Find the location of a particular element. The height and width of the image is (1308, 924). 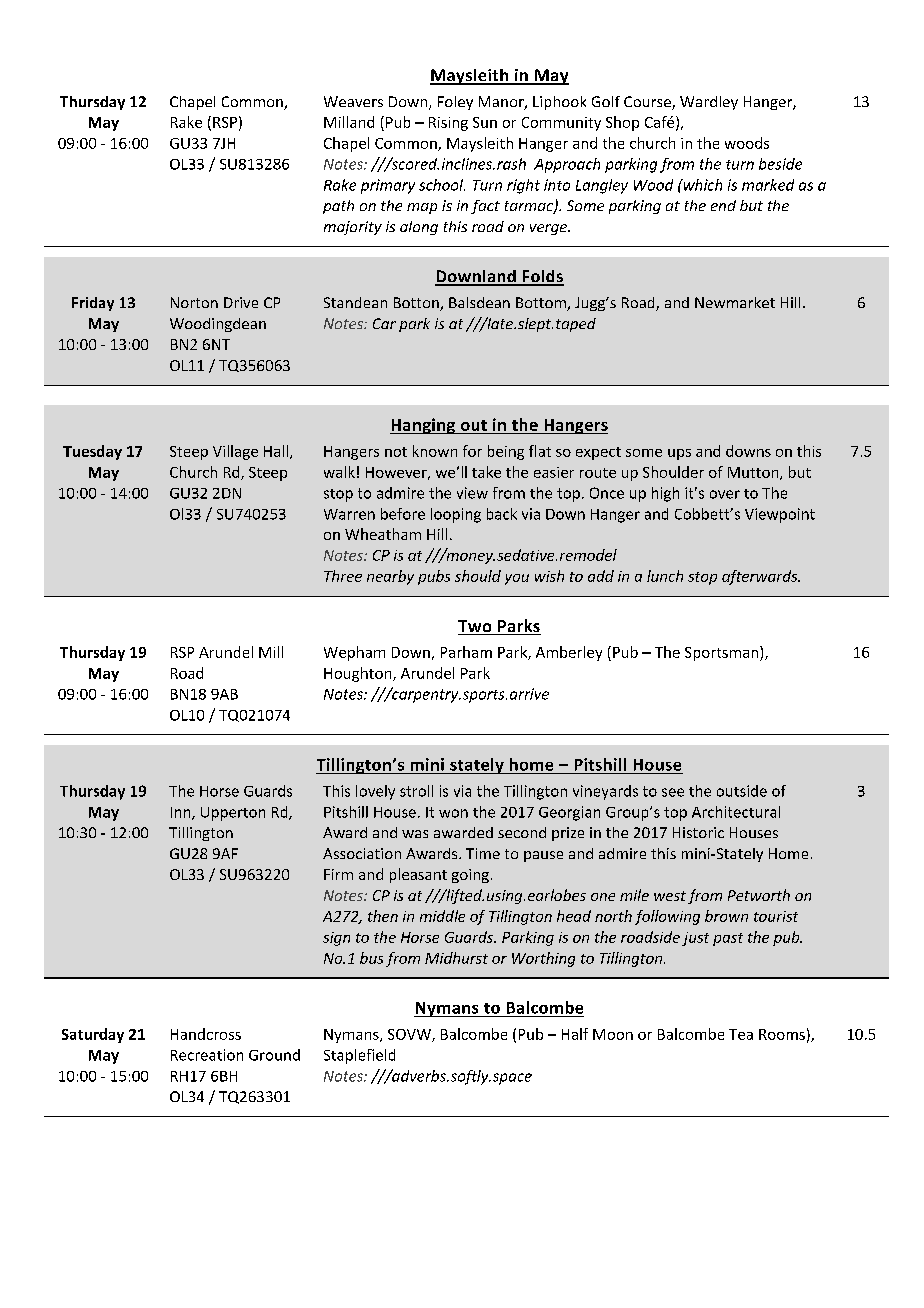

lunch is located at coordinates (665, 576).
